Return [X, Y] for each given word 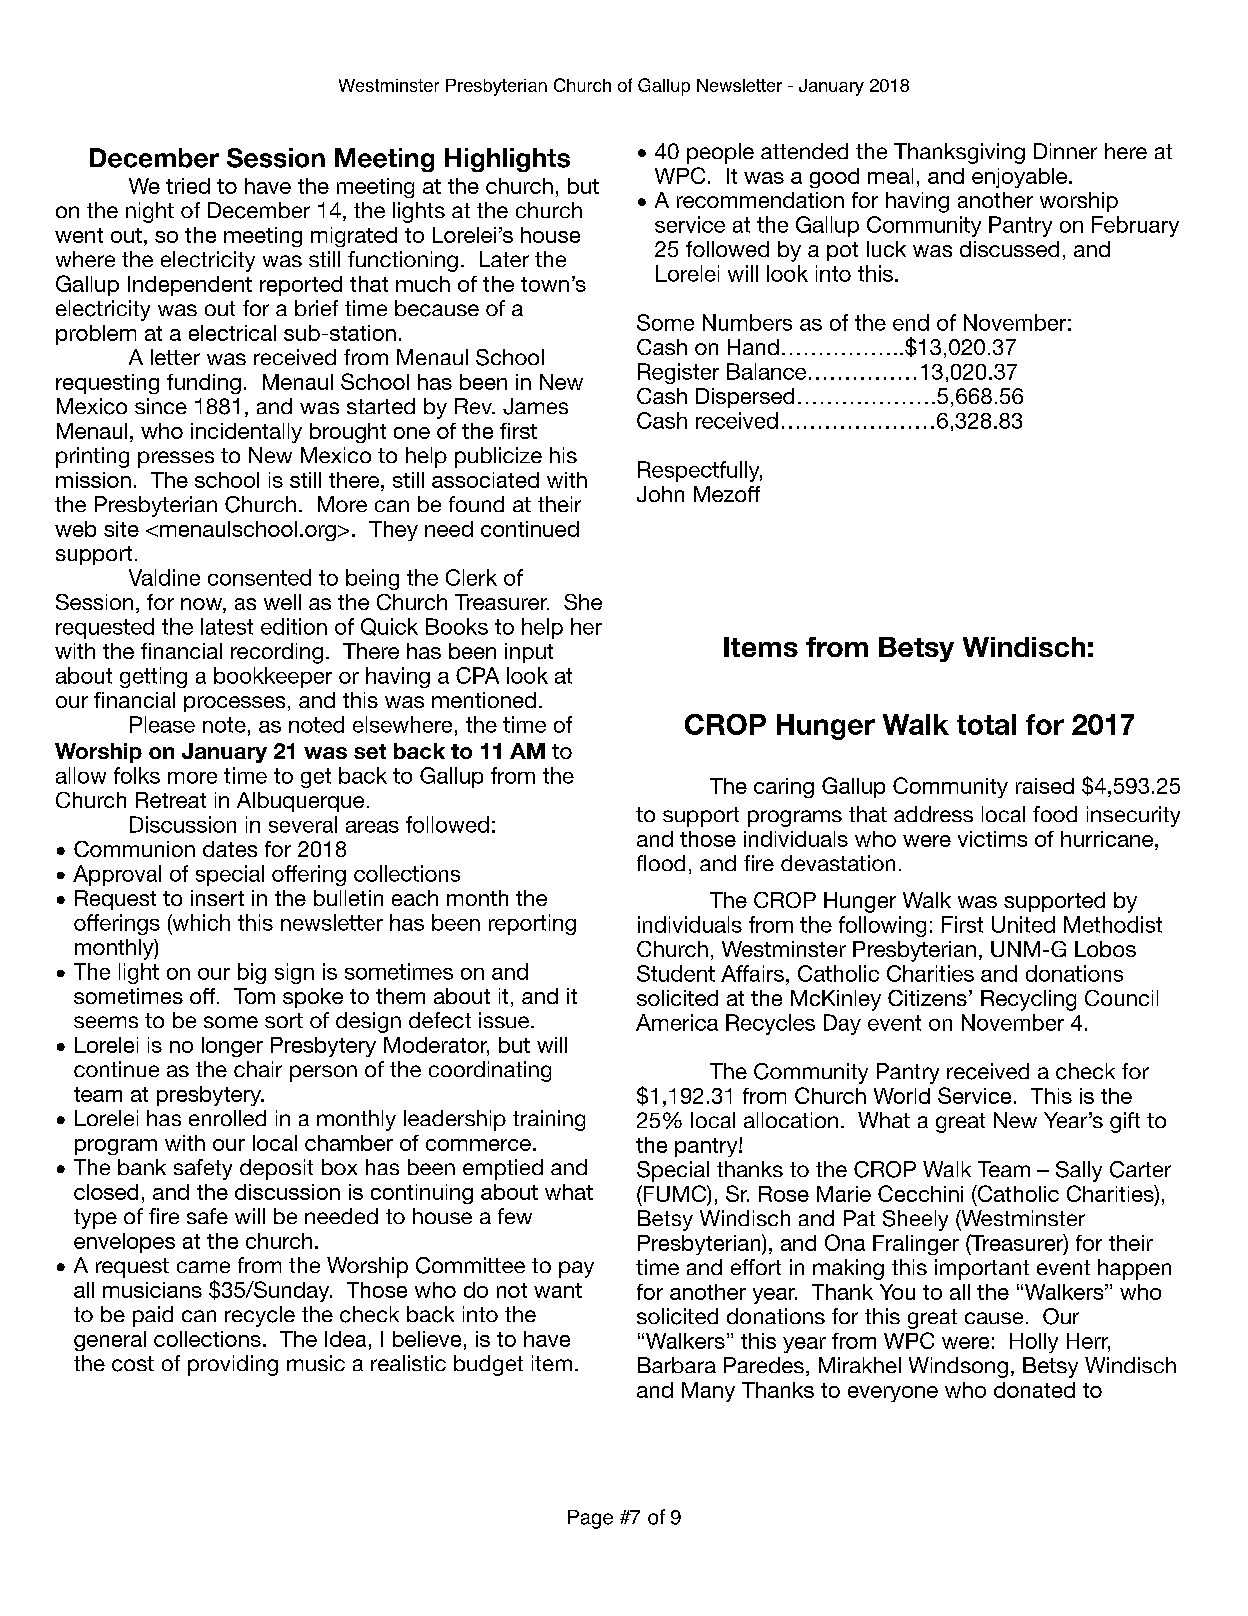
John [660, 494]
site [121, 529]
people [720, 153]
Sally [1079, 1171]
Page [590, 1519]
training [549, 1120]
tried [188, 186]
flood [661, 863]
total [986, 724]
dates [230, 849]
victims [992, 839]
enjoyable [1021, 178]
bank [142, 1167]
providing [233, 1365]
